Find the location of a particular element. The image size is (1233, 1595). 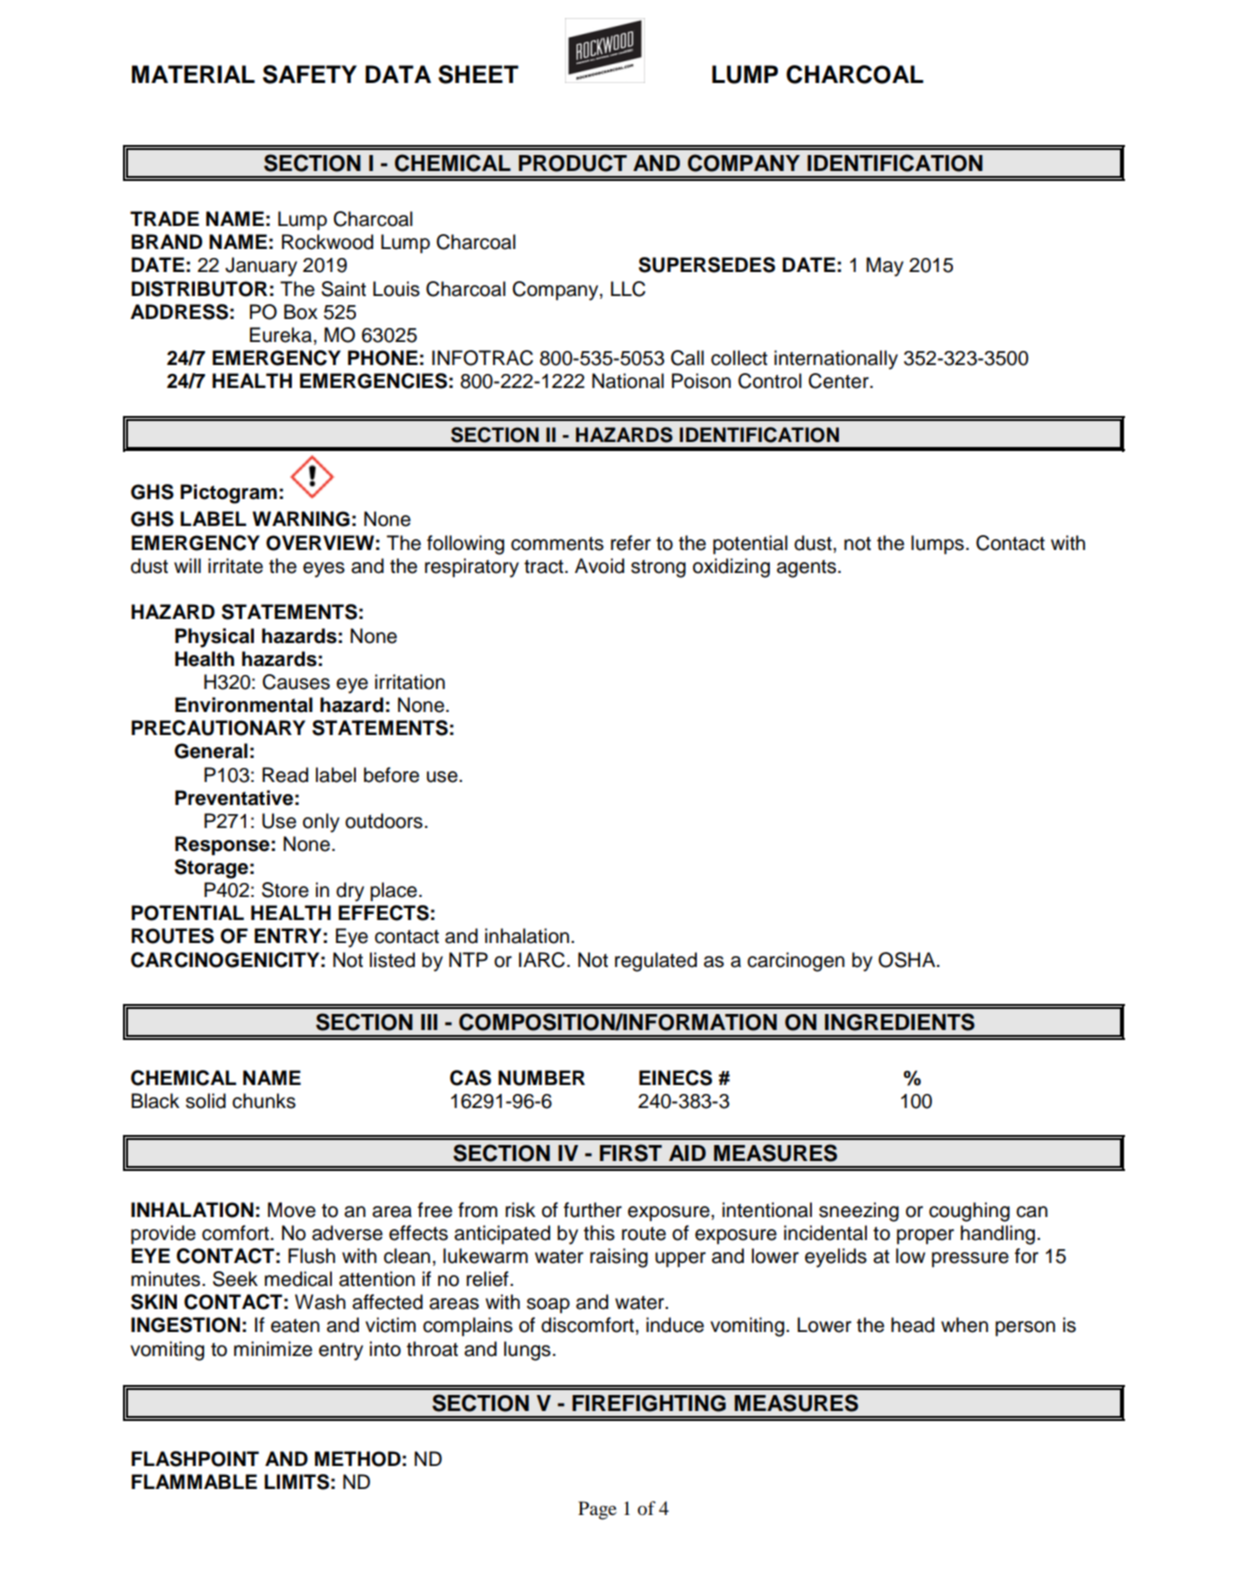

OSHA is located at coordinates (908, 960).
